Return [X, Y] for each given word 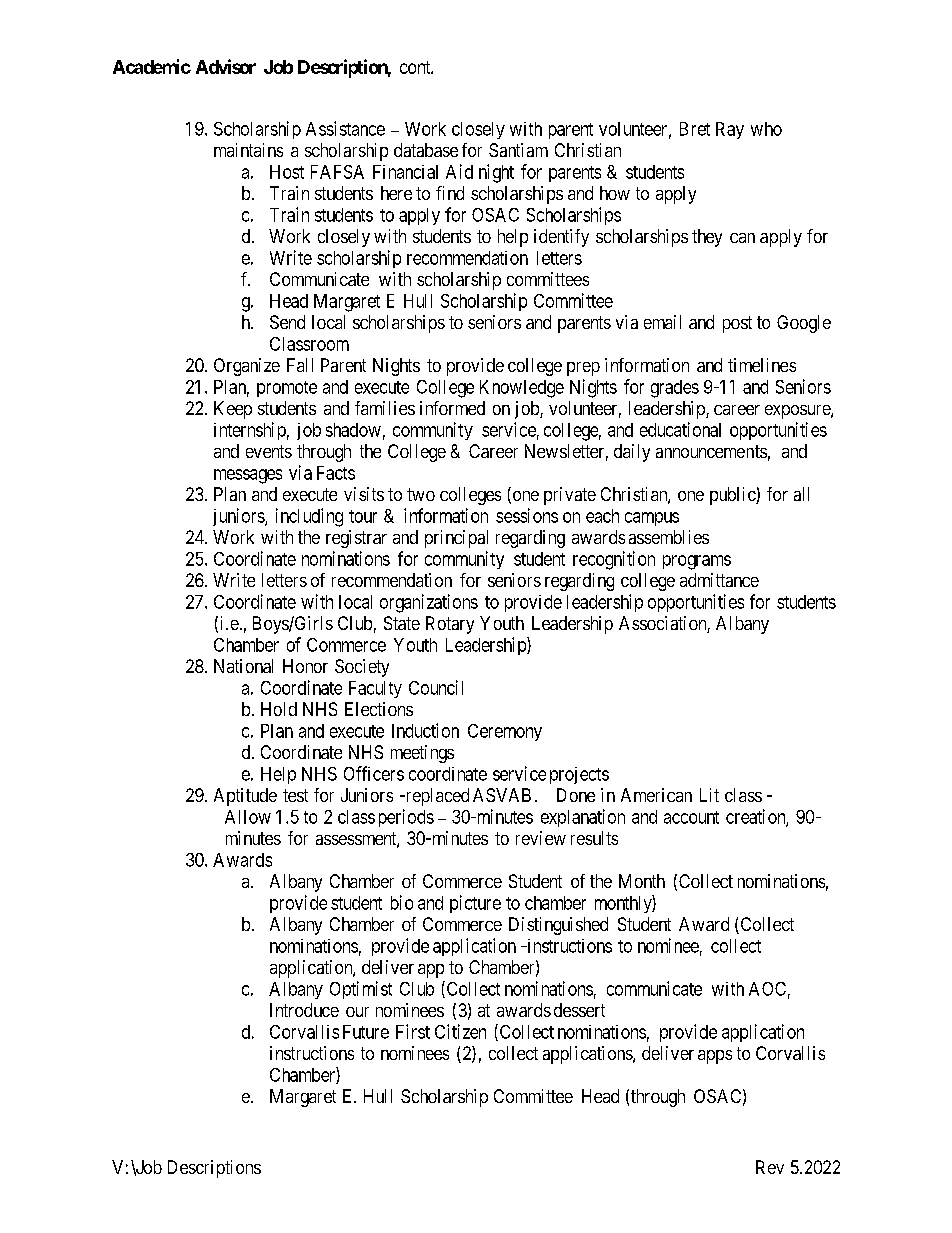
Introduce [304, 1010]
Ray [730, 130]
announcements [711, 451]
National [243, 666]
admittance [719, 580]
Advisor [226, 66]
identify [561, 238]
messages [248, 476]
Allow [248, 817]
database [426, 150]
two [421, 494]
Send [287, 322]
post [737, 324]
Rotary [450, 625]
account [691, 817]
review [541, 838]
